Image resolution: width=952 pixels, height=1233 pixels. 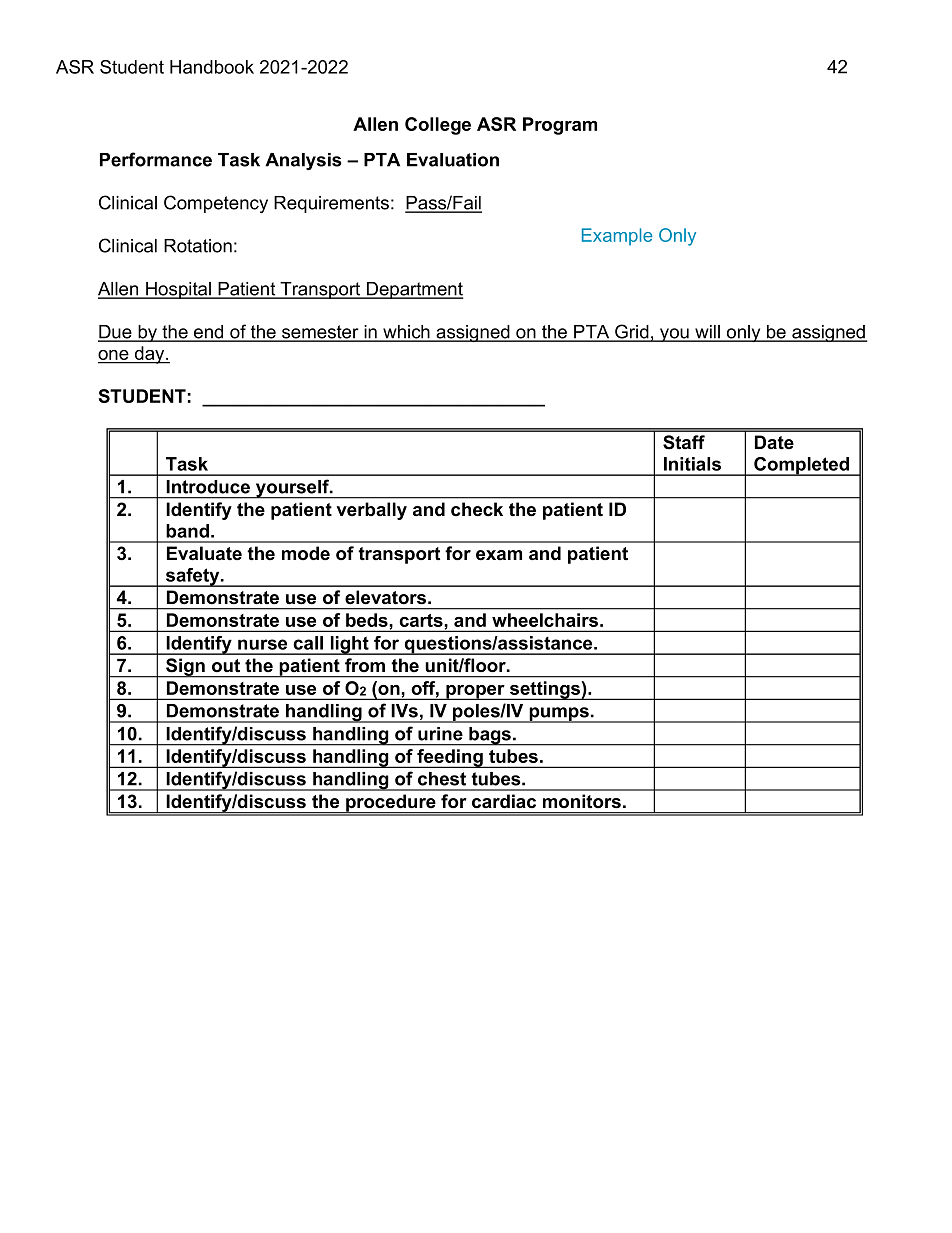 What do you see at coordinates (212, 67) in the screenshot?
I see `Handbook` at bounding box center [212, 67].
